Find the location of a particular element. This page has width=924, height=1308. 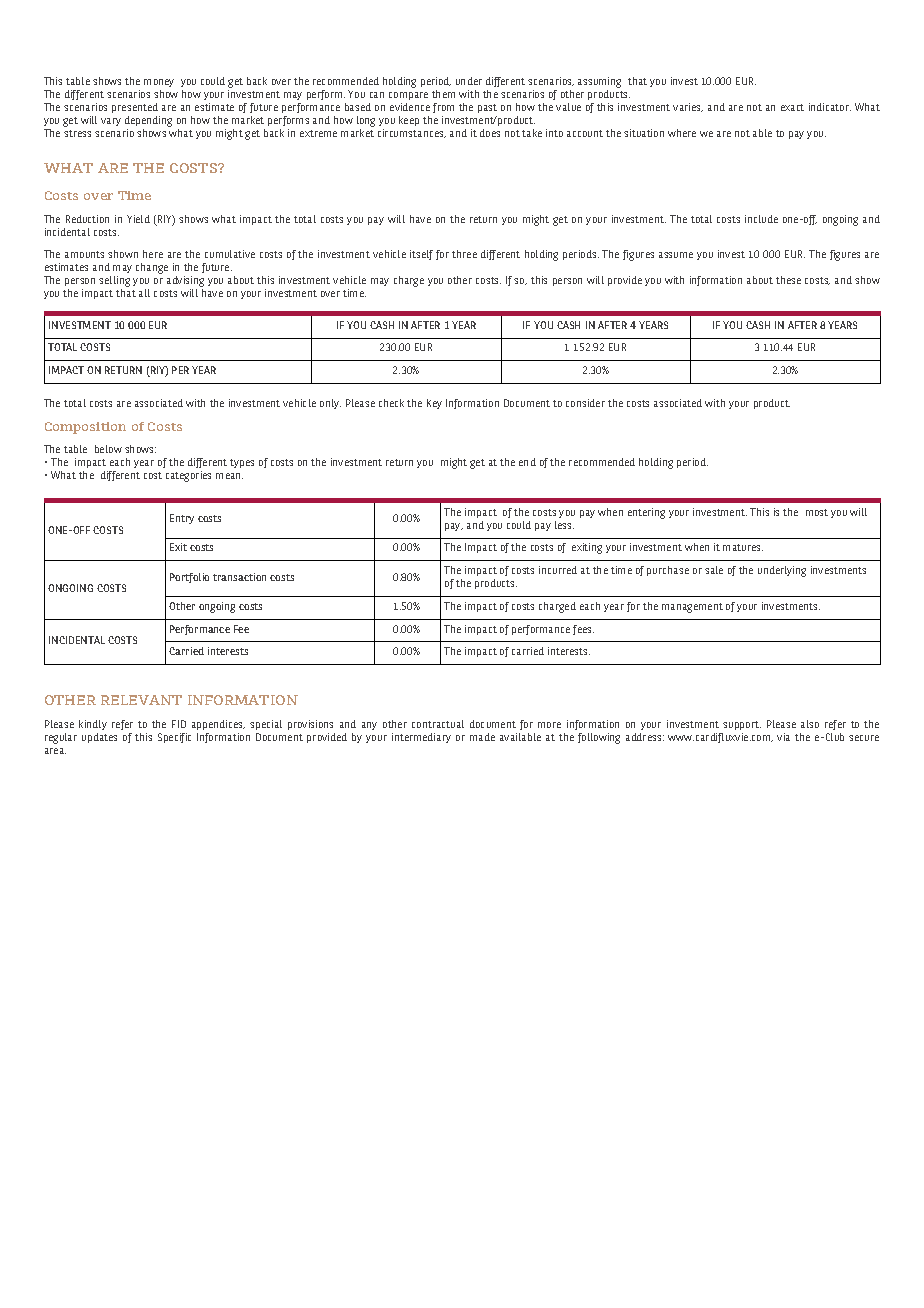

incurred is located at coordinates (558, 570).
